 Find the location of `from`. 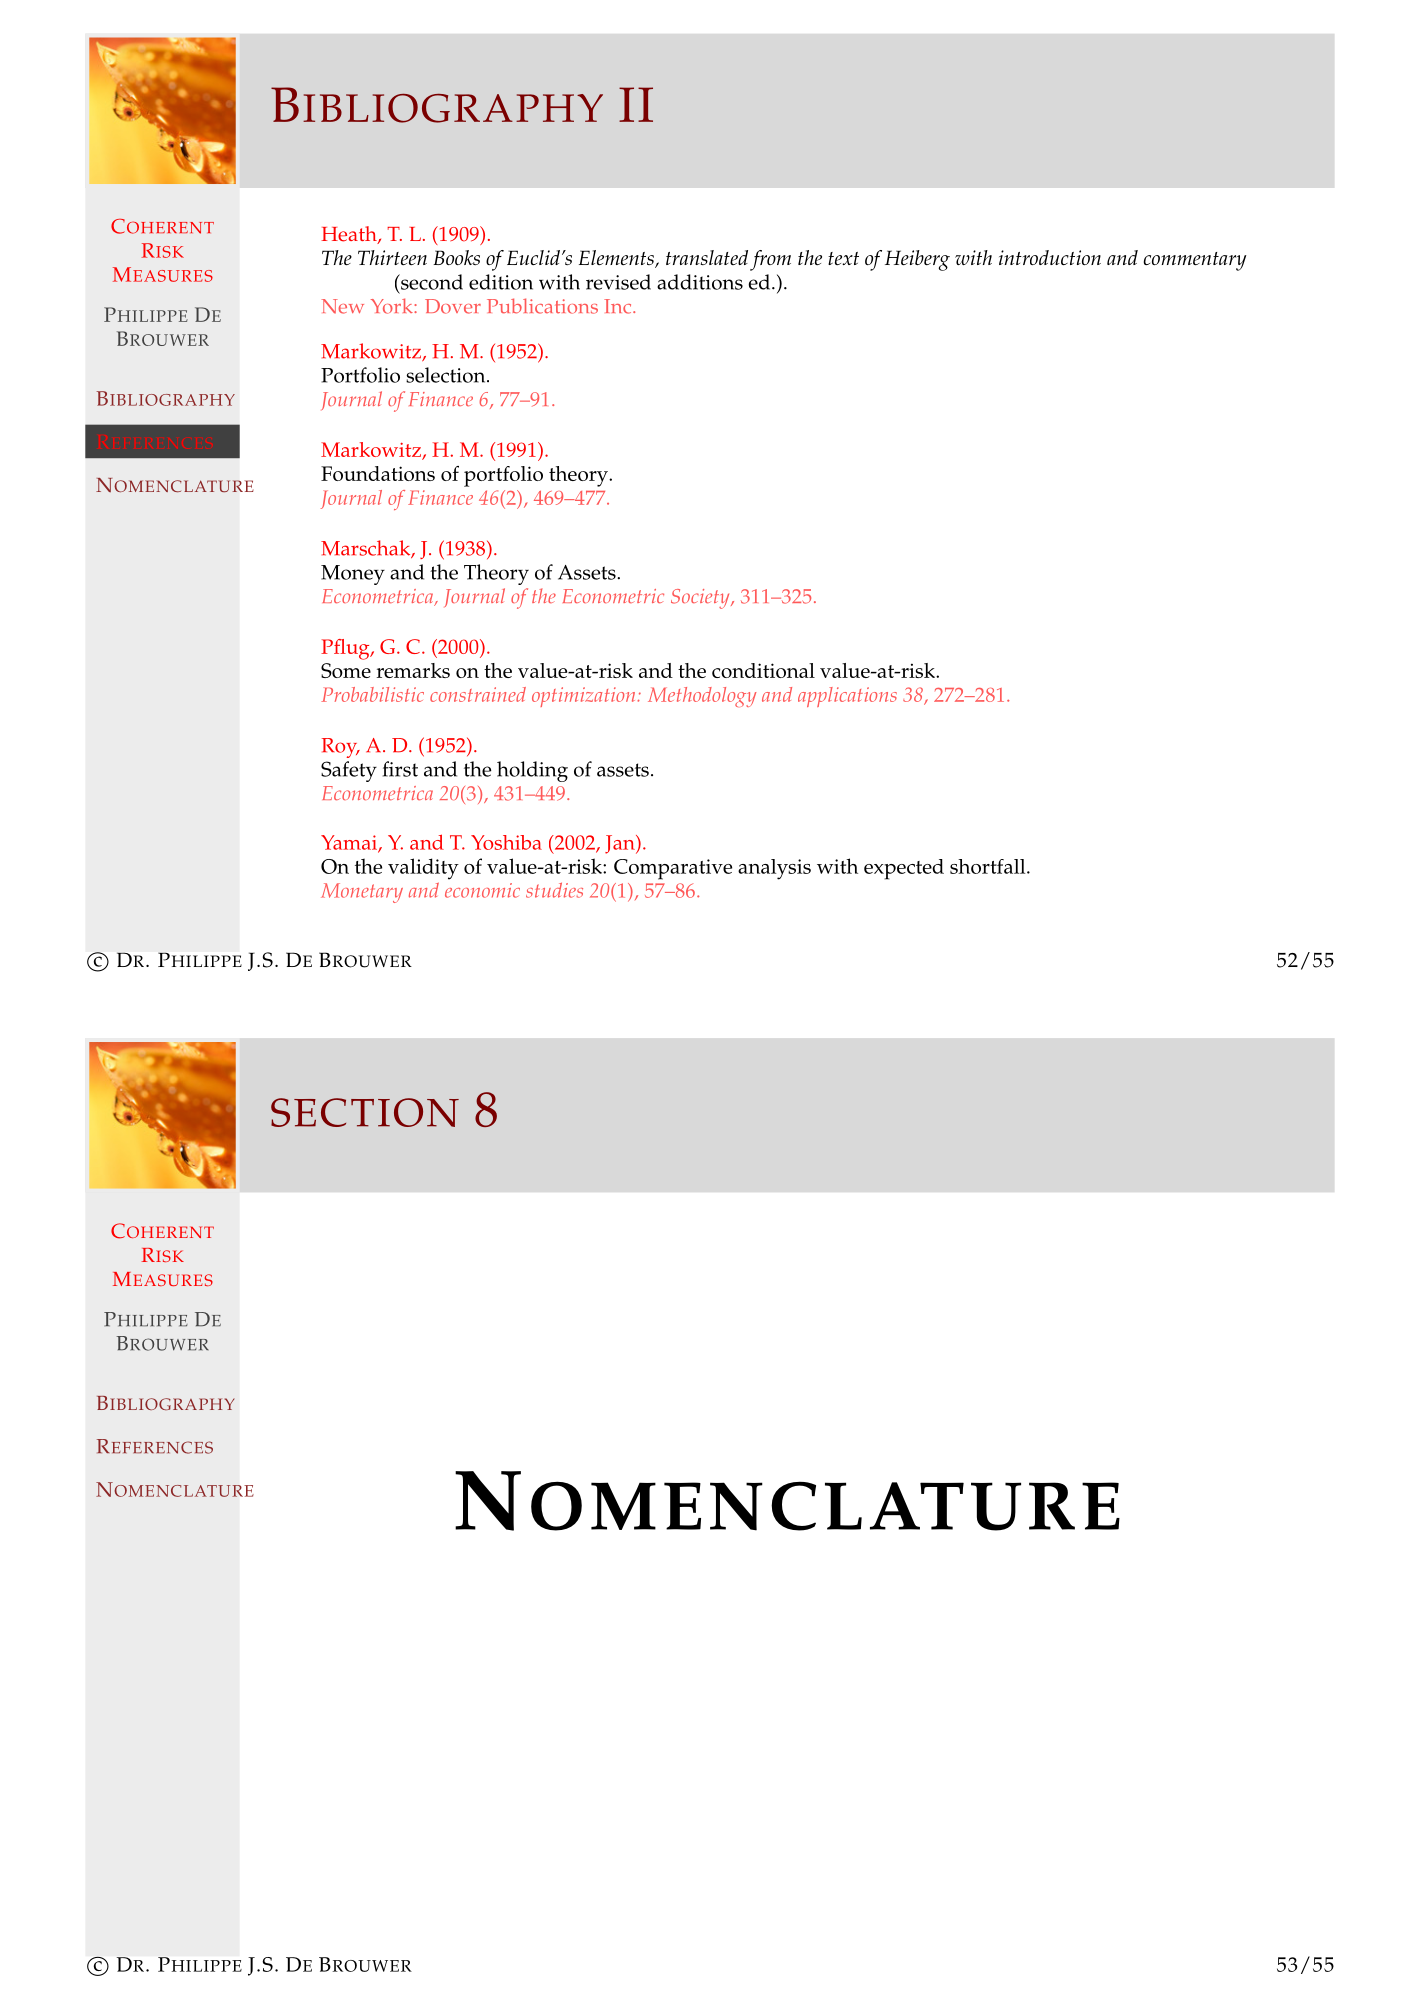

from is located at coordinates (770, 260).
